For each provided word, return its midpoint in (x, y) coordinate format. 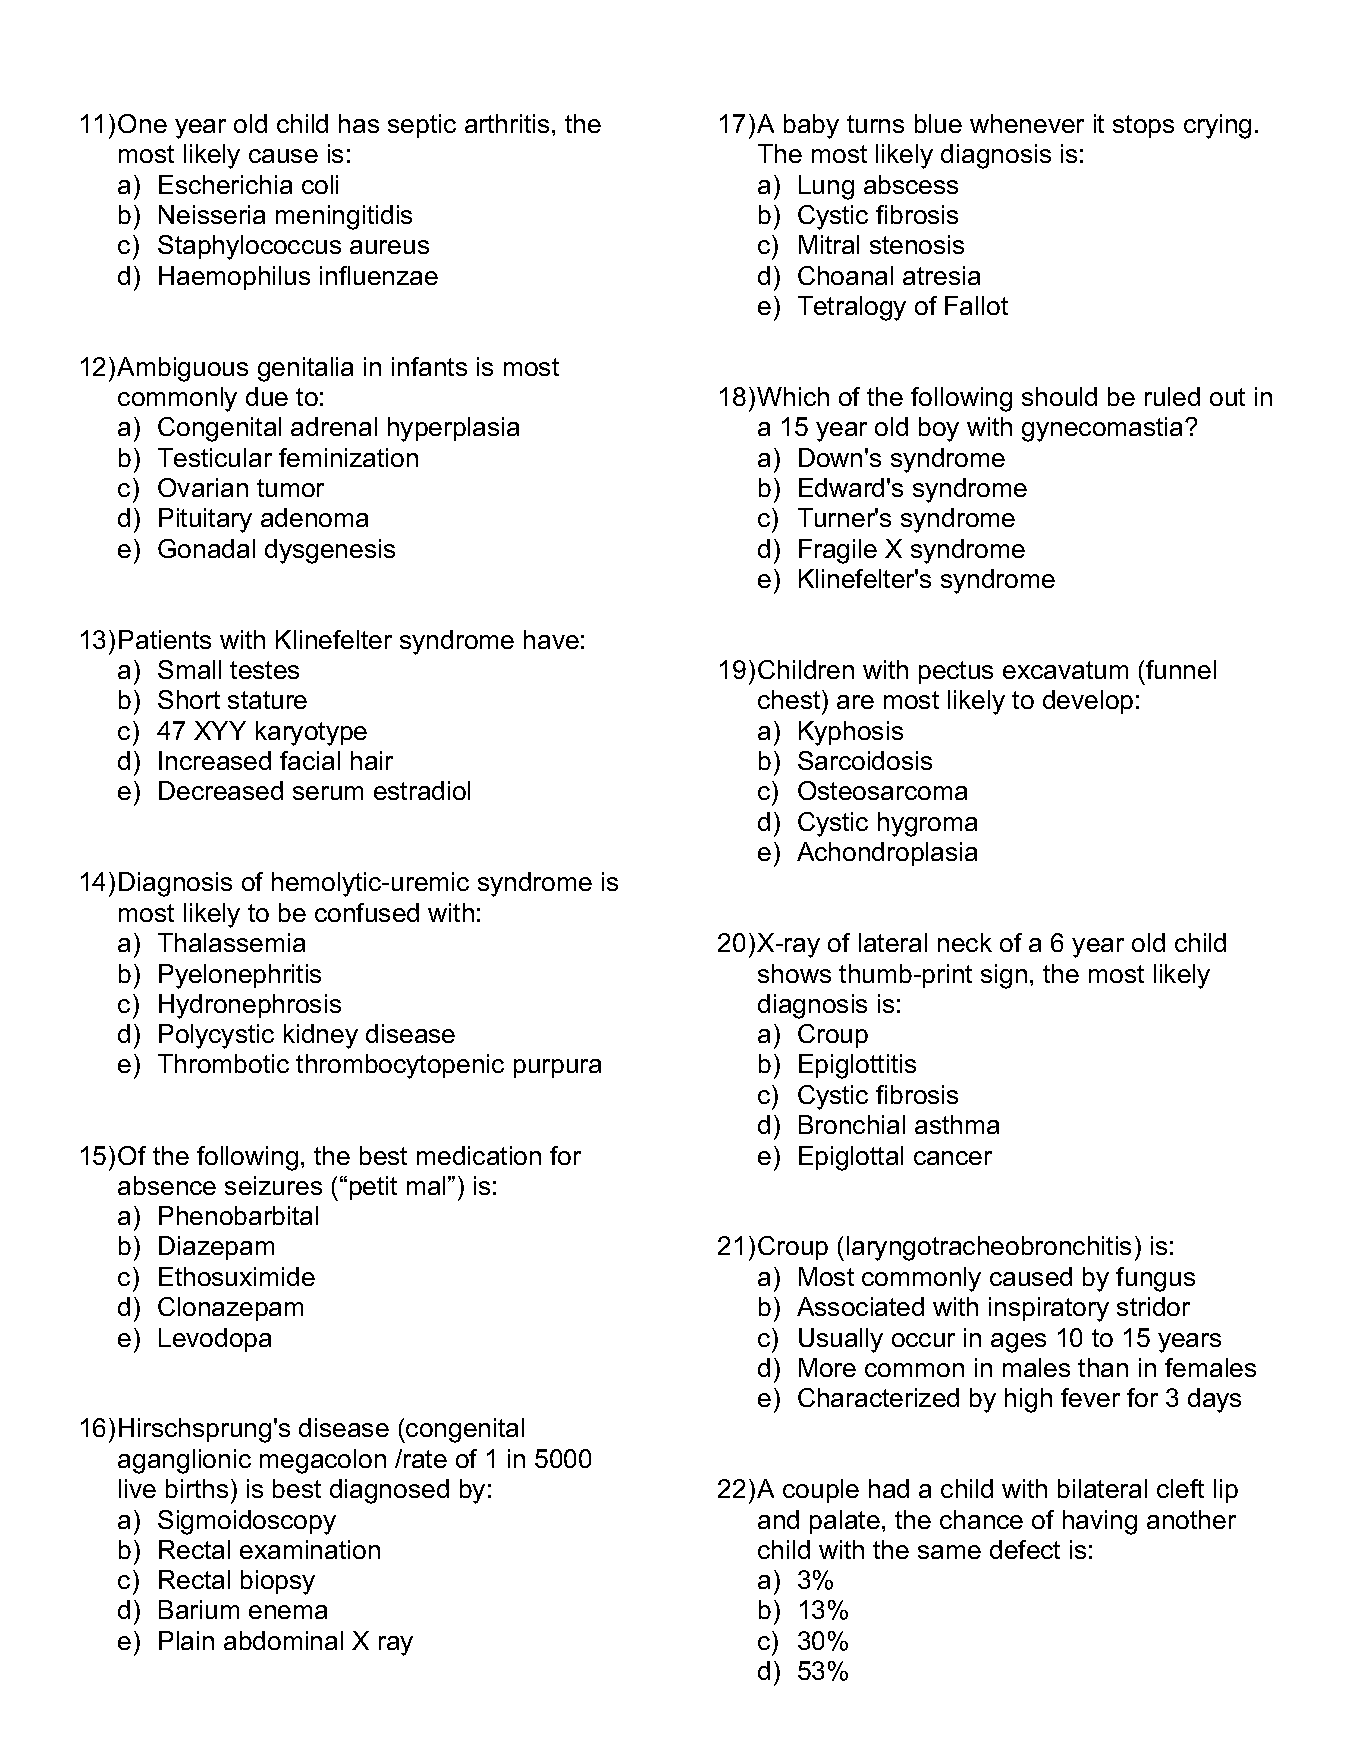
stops (1143, 126)
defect (1025, 1549)
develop (1088, 702)
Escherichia (225, 184)
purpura (557, 1068)
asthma (957, 1124)
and (778, 1519)
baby (811, 126)
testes (264, 670)
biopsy (278, 1582)
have (551, 639)
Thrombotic (223, 1063)
